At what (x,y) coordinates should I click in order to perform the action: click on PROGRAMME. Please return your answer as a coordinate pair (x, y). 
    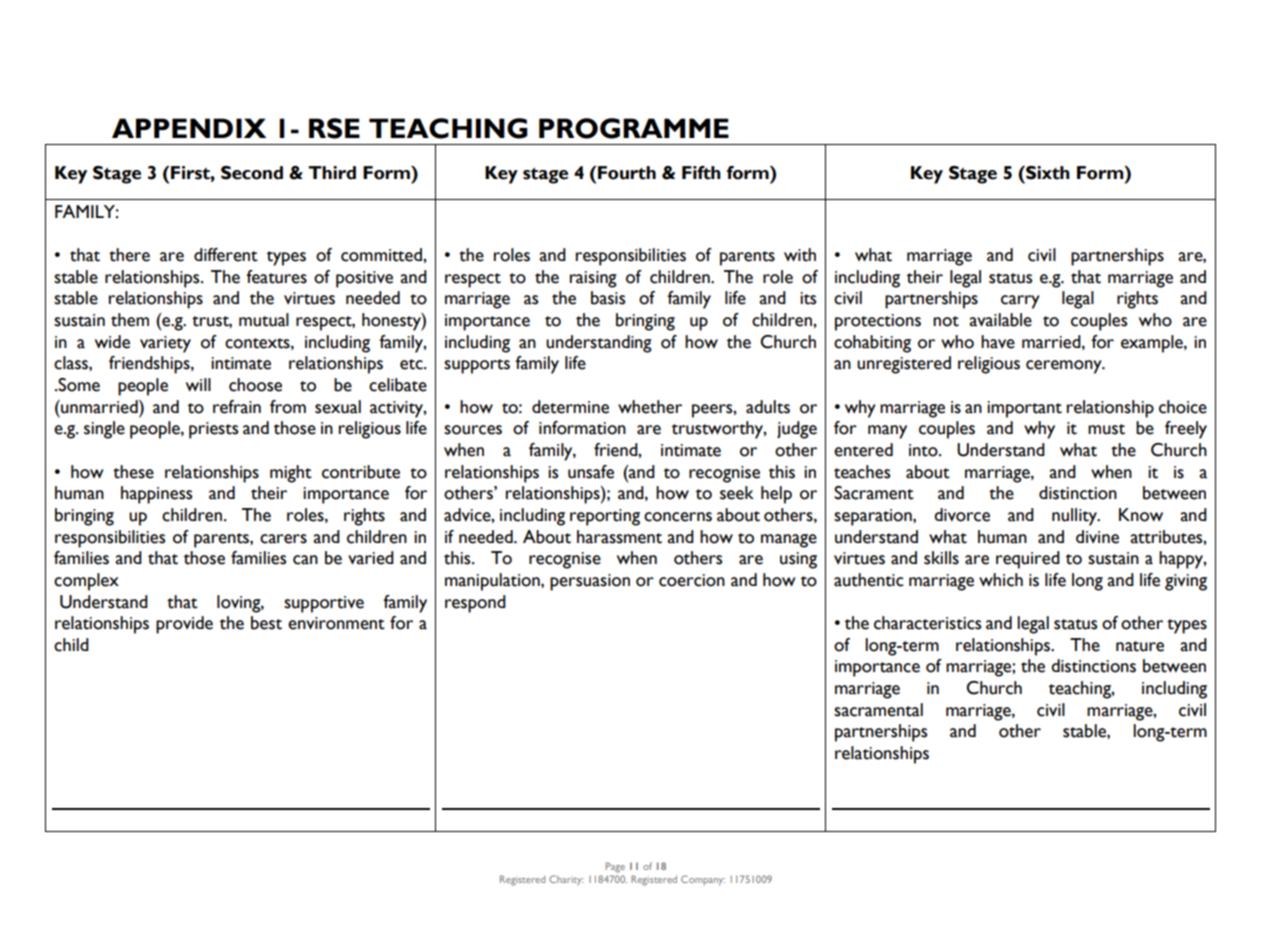
    Looking at the image, I should click on (634, 128).
